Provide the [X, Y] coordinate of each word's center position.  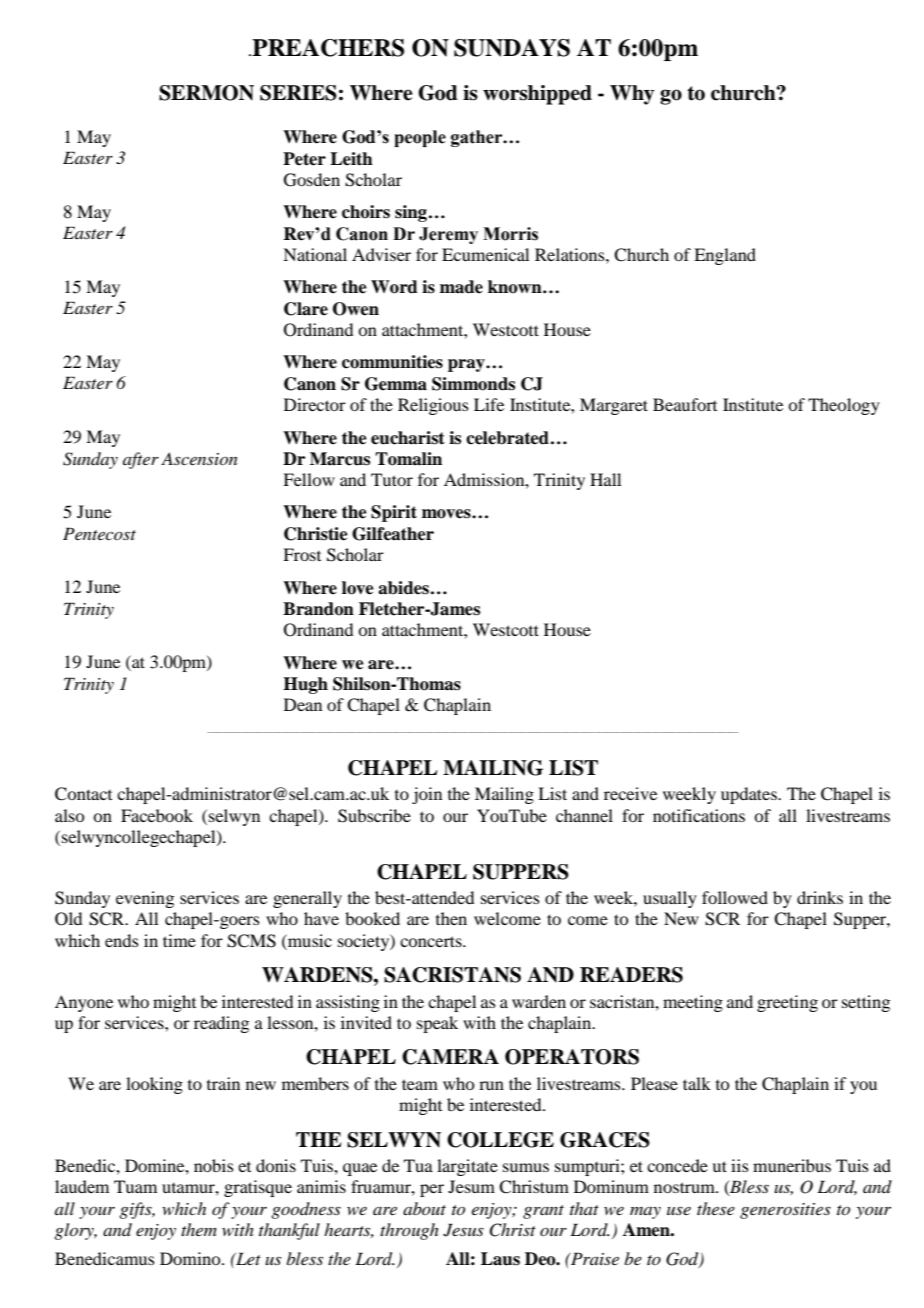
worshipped [537, 95]
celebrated [507, 438]
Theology [844, 406]
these [716, 1208]
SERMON [206, 93]
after [141, 460]
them [199, 1229]
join [427, 795]
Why [632, 95]
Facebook [157, 815]
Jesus [463, 1230]
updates [750, 795]
